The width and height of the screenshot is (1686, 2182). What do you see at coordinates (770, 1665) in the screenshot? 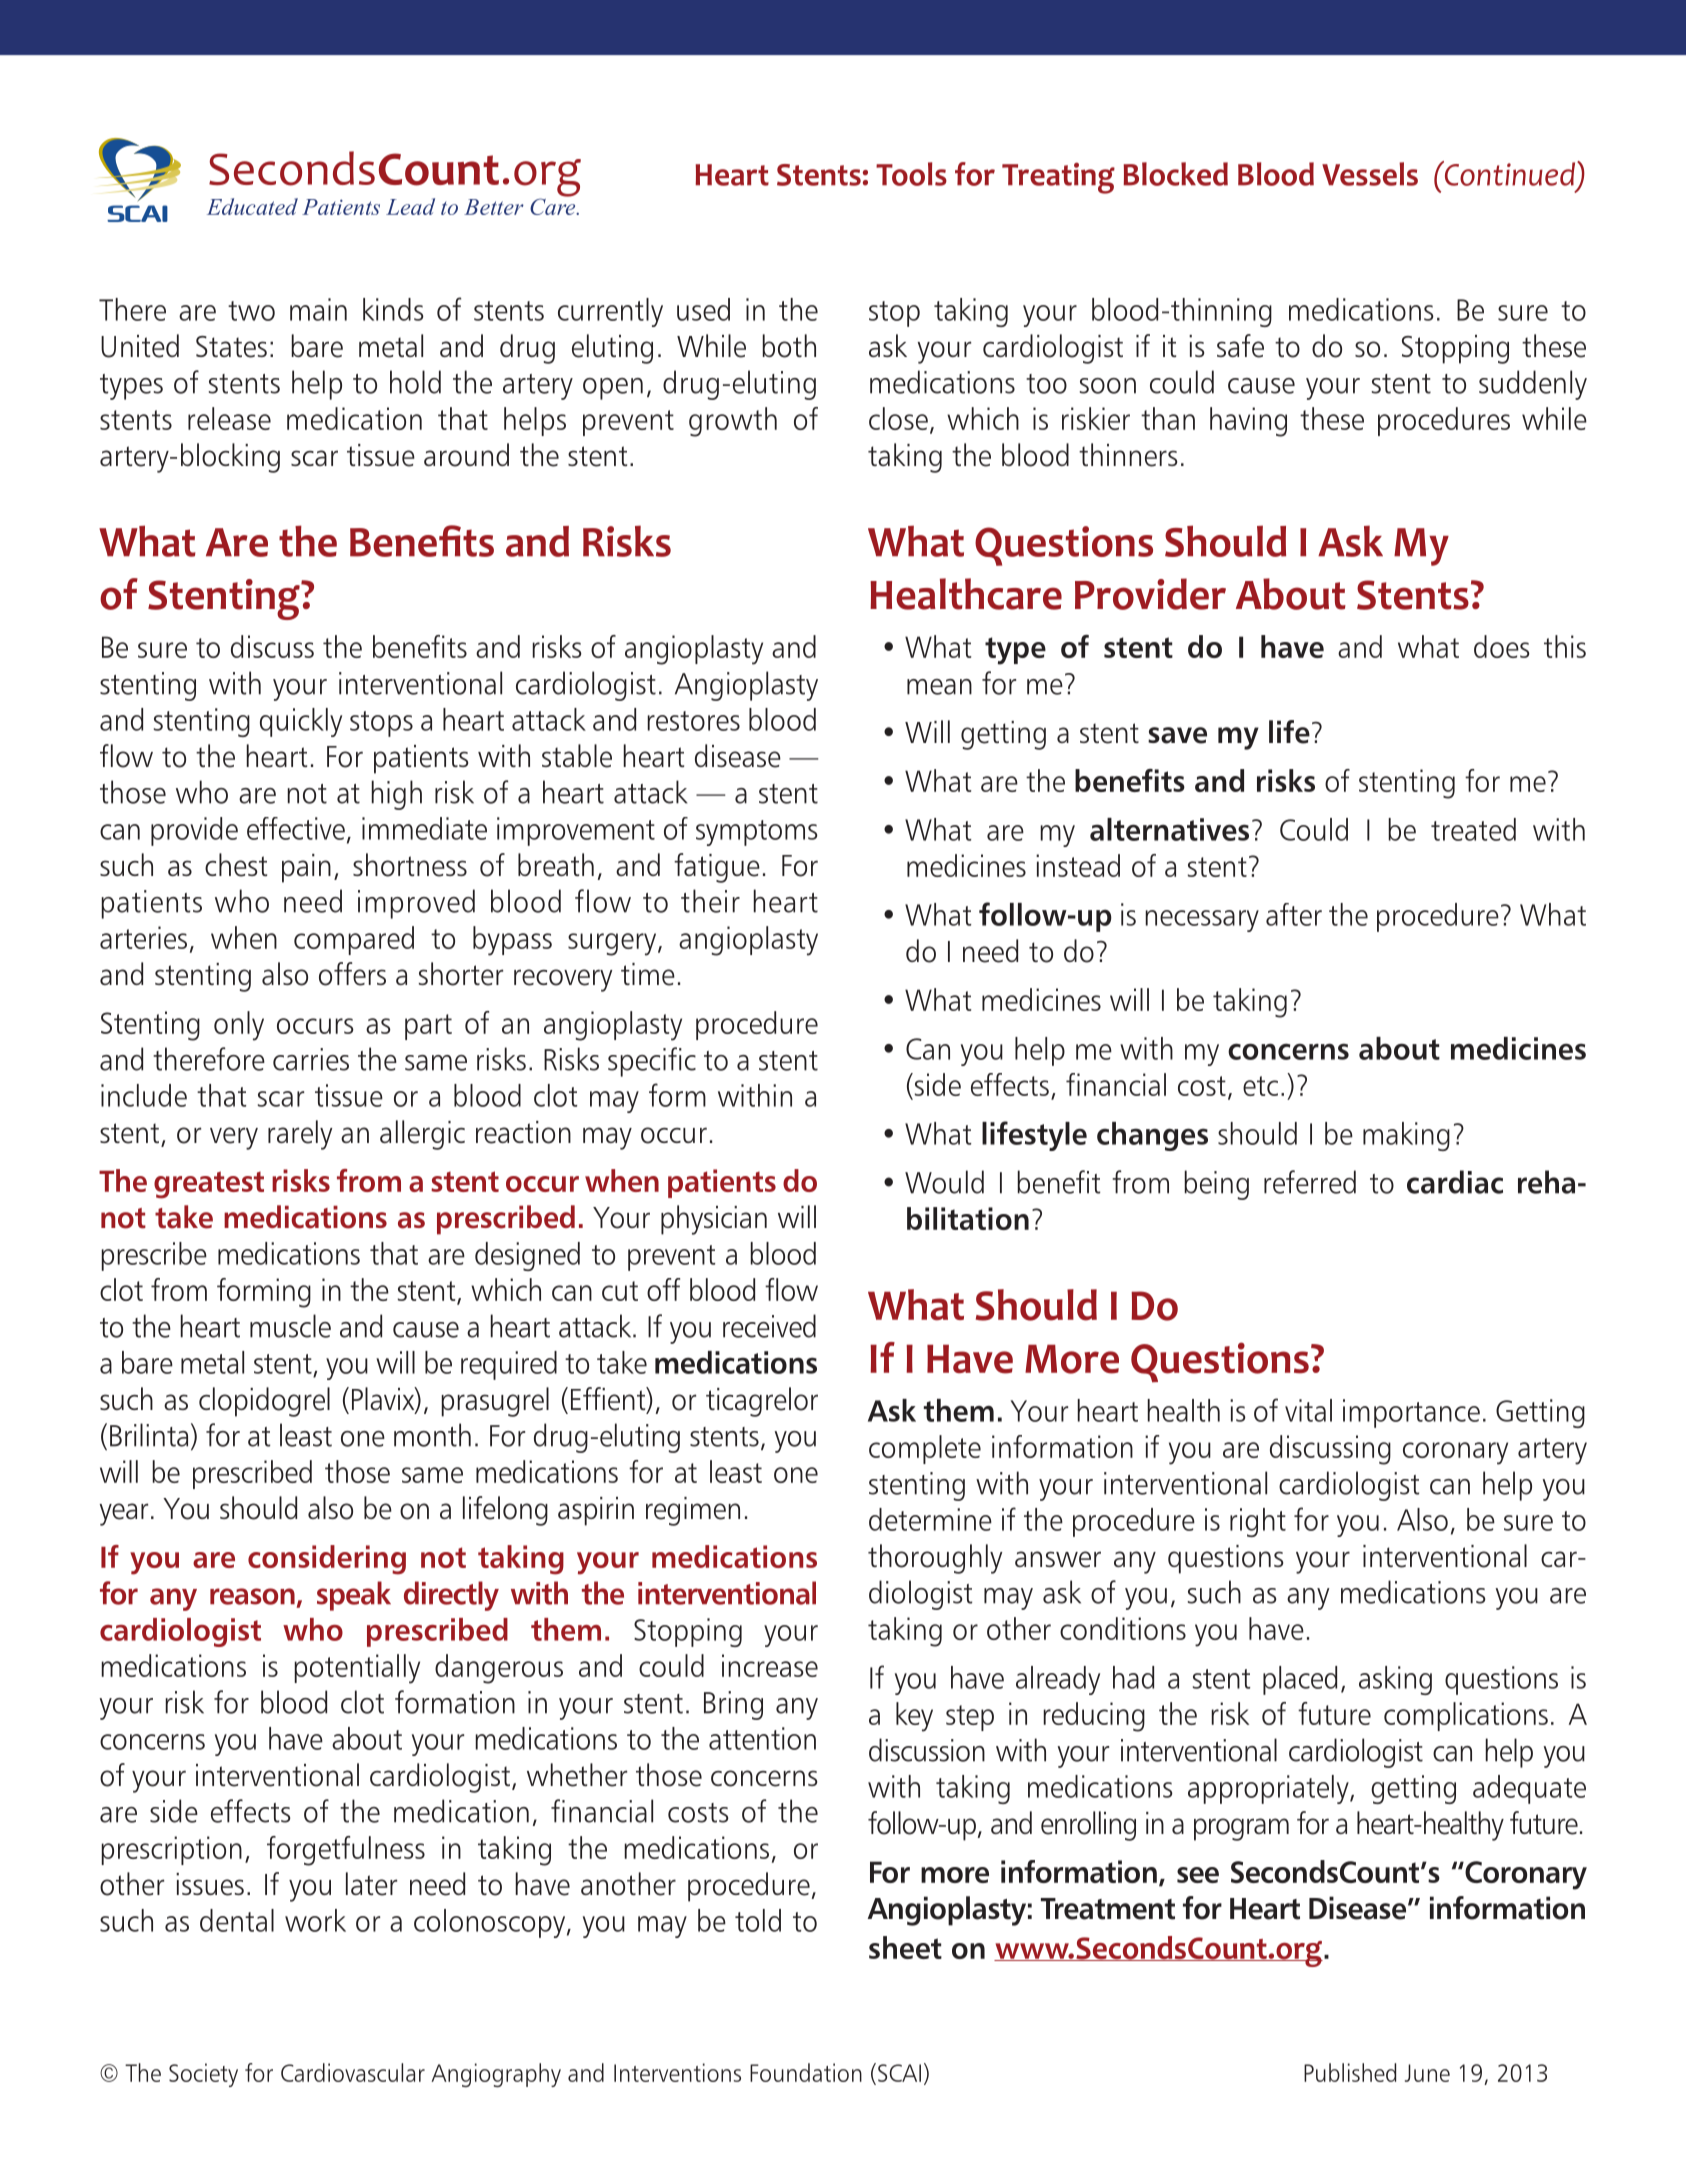
I see `increase` at bounding box center [770, 1665].
